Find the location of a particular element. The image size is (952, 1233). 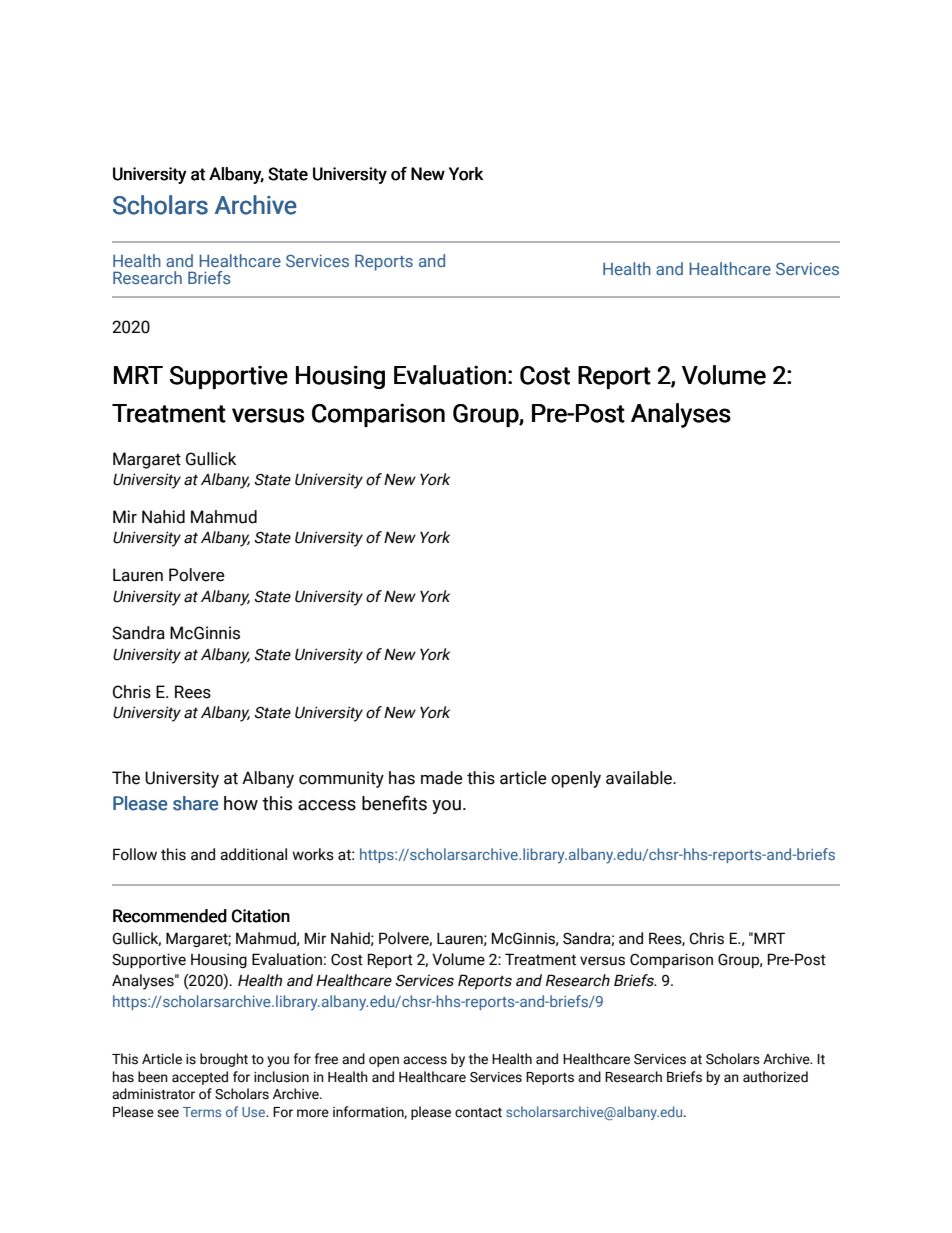

Recommended is located at coordinates (170, 916).
